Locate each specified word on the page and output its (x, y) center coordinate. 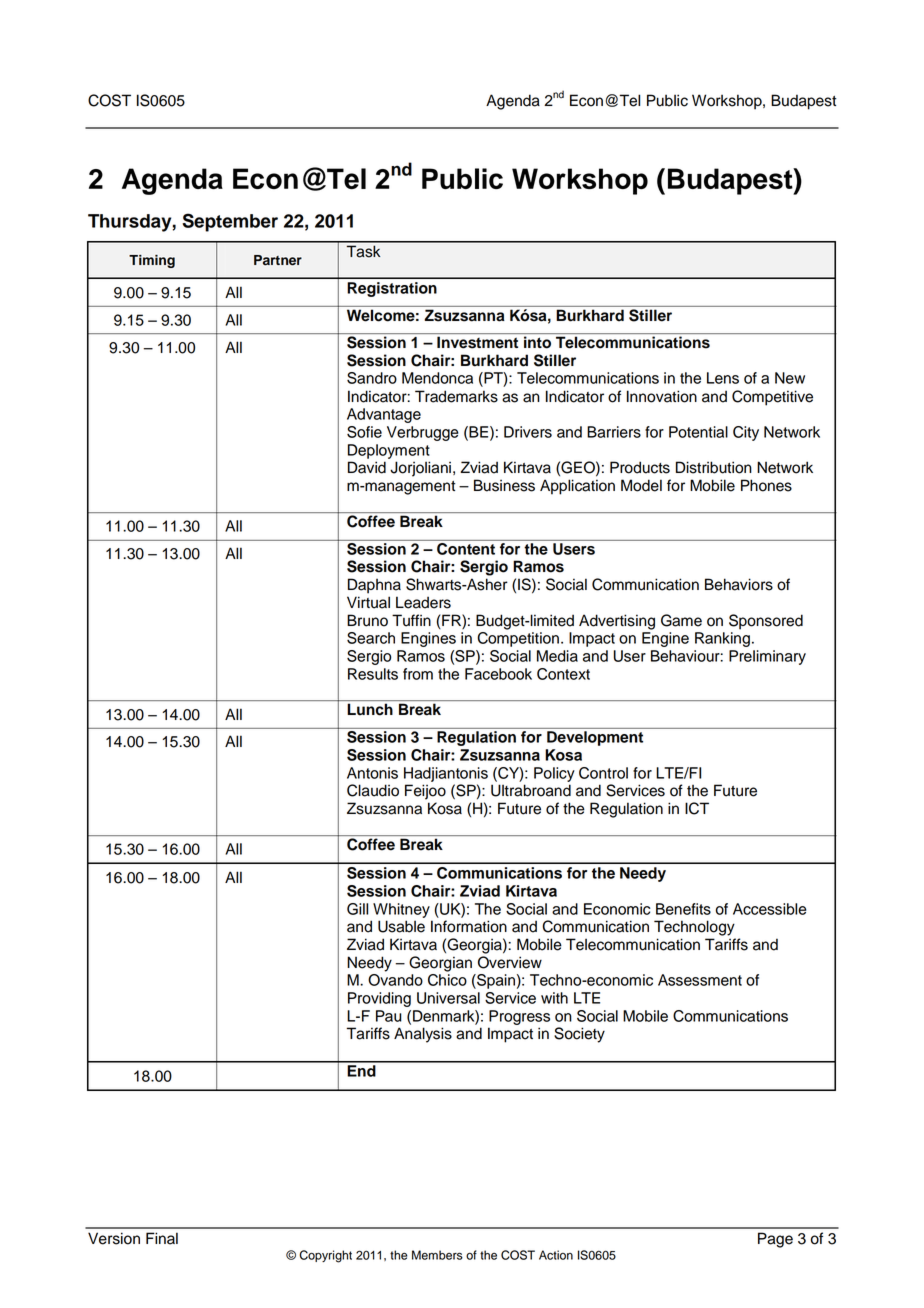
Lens (723, 378)
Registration (392, 289)
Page (775, 1240)
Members (437, 1255)
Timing (152, 261)
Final (162, 1238)
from (418, 674)
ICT (697, 808)
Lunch (370, 709)
